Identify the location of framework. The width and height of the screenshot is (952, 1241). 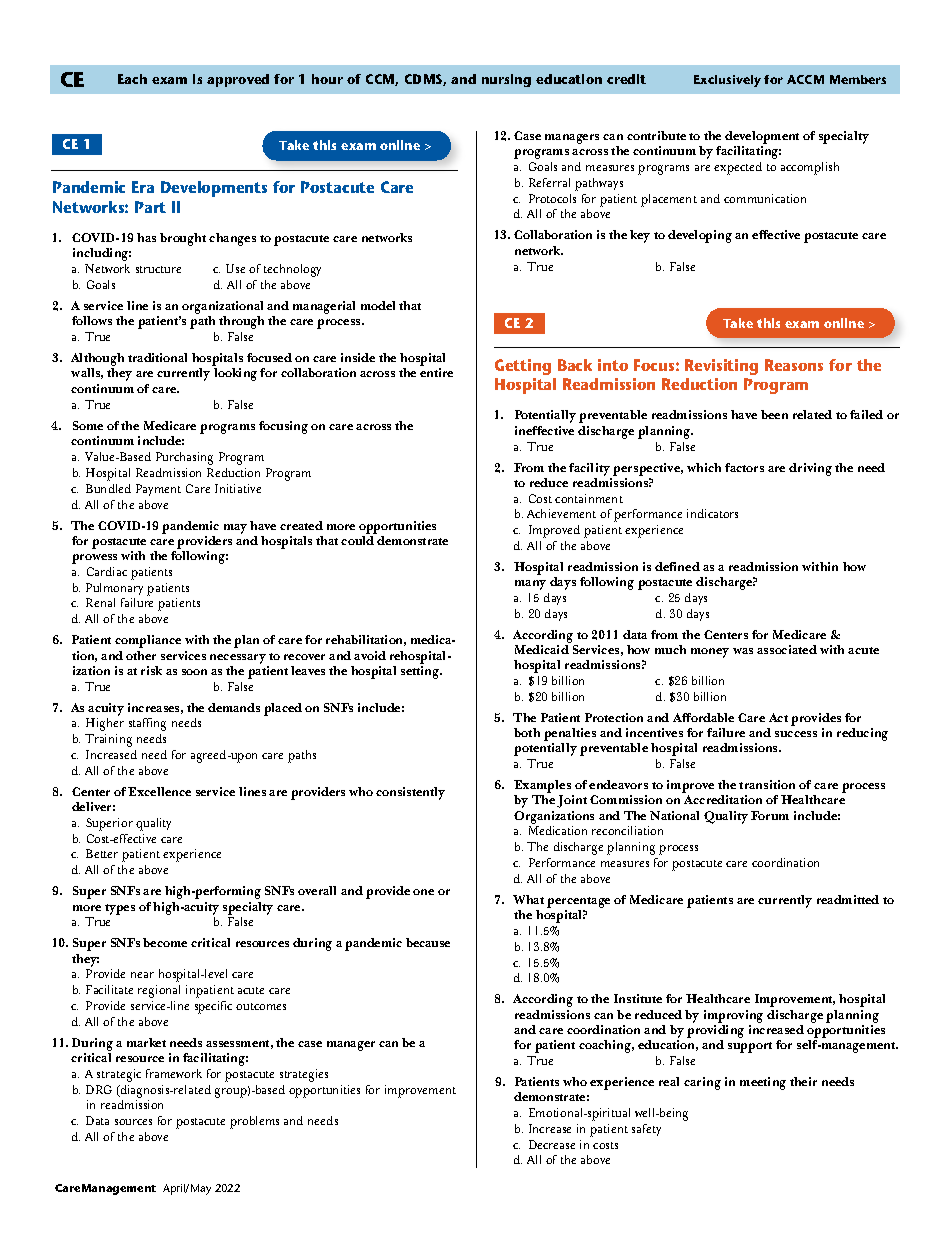
(174, 1073).
